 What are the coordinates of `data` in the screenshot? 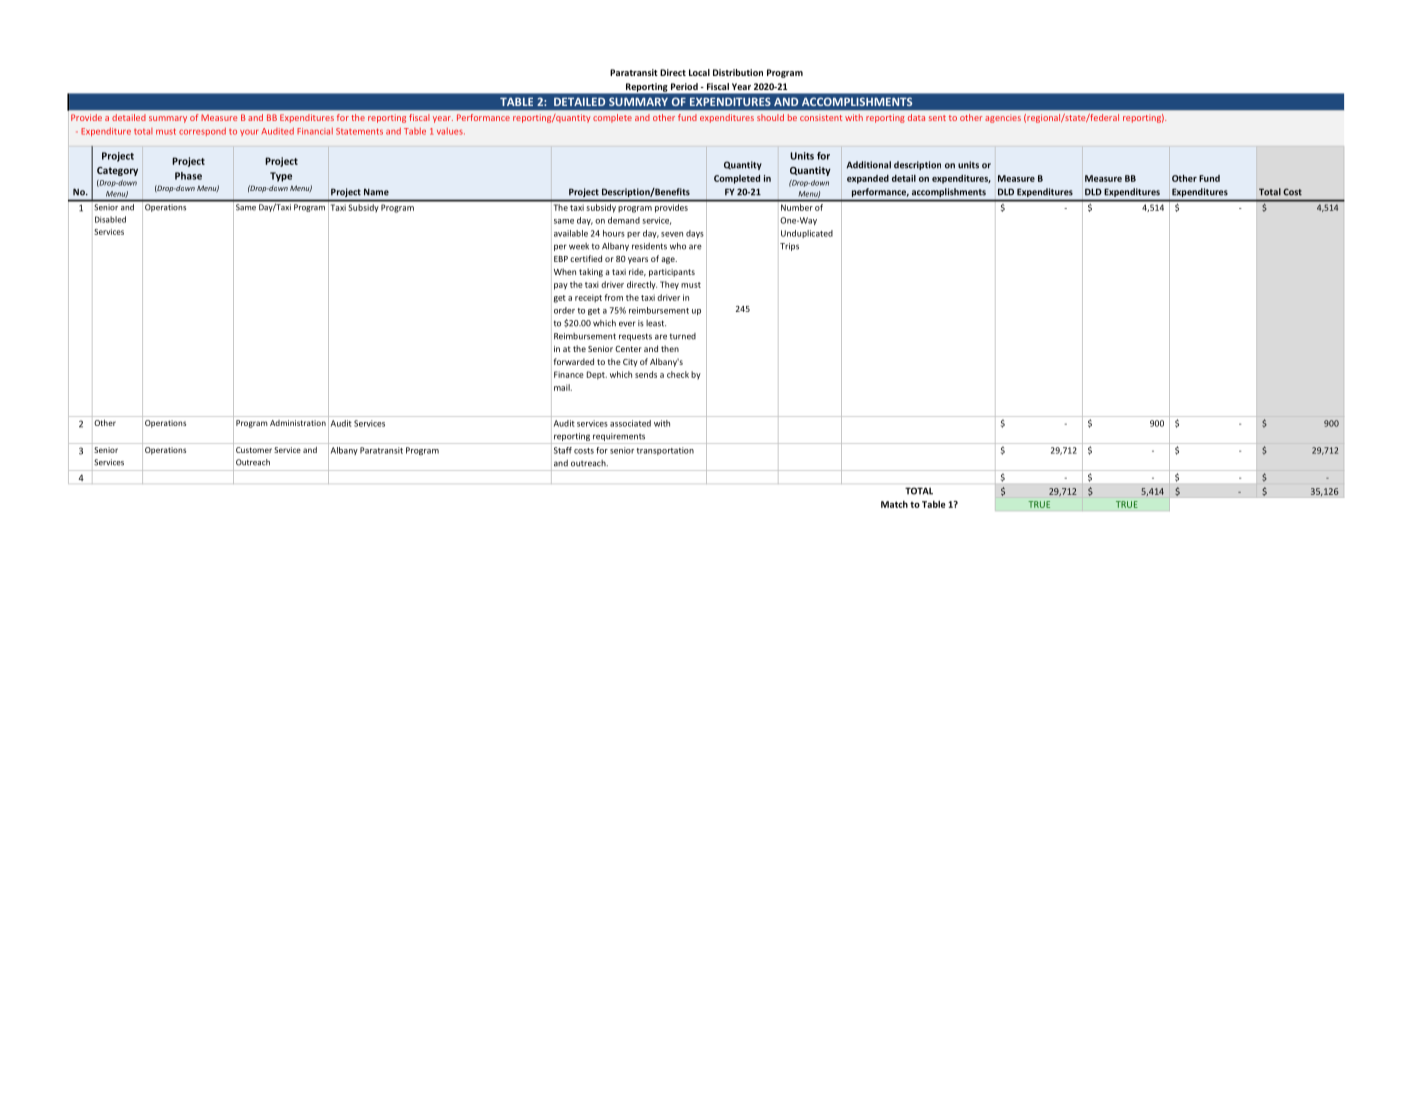 It's located at (916, 117).
